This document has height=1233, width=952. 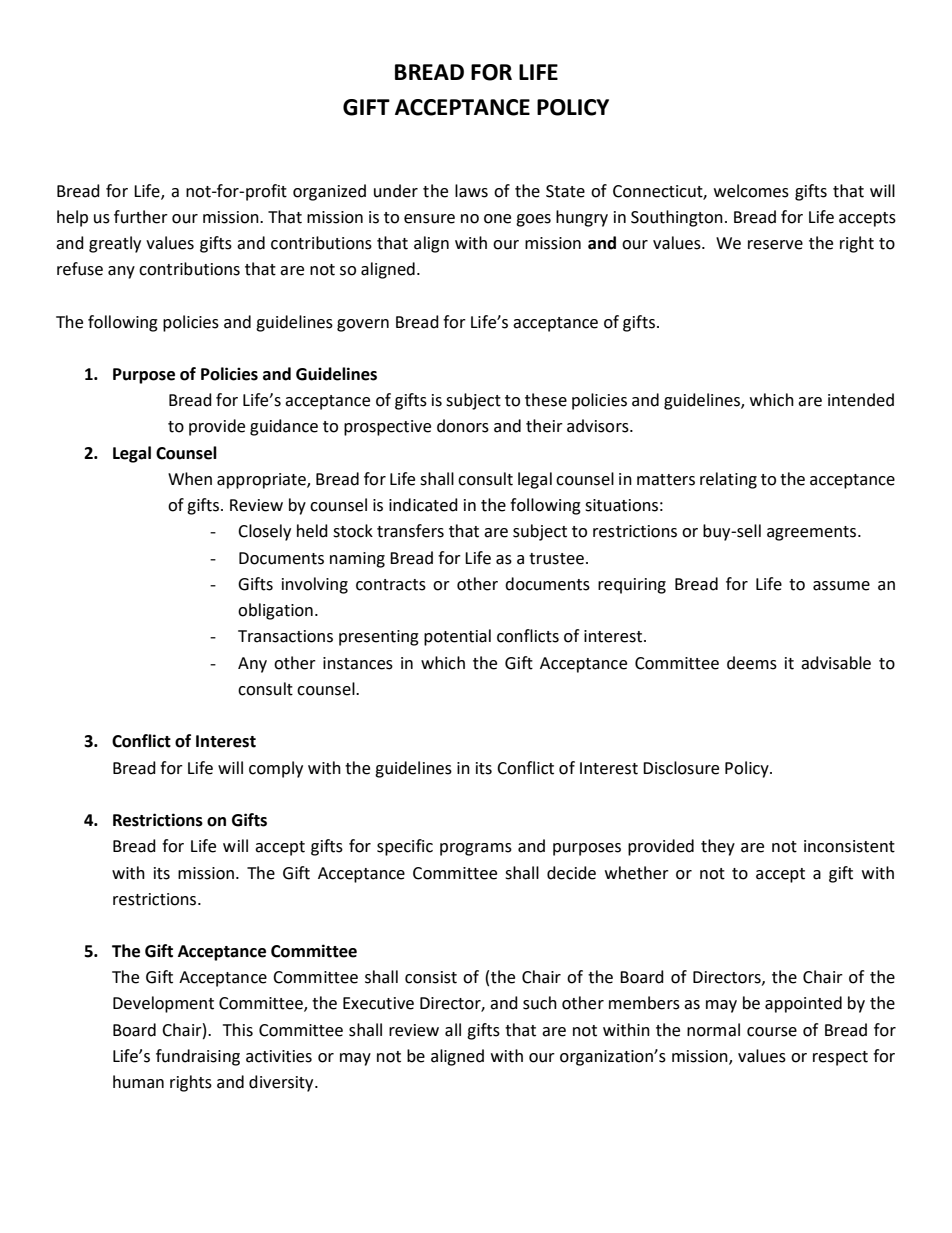 I want to click on agreements, so click(x=813, y=533).
